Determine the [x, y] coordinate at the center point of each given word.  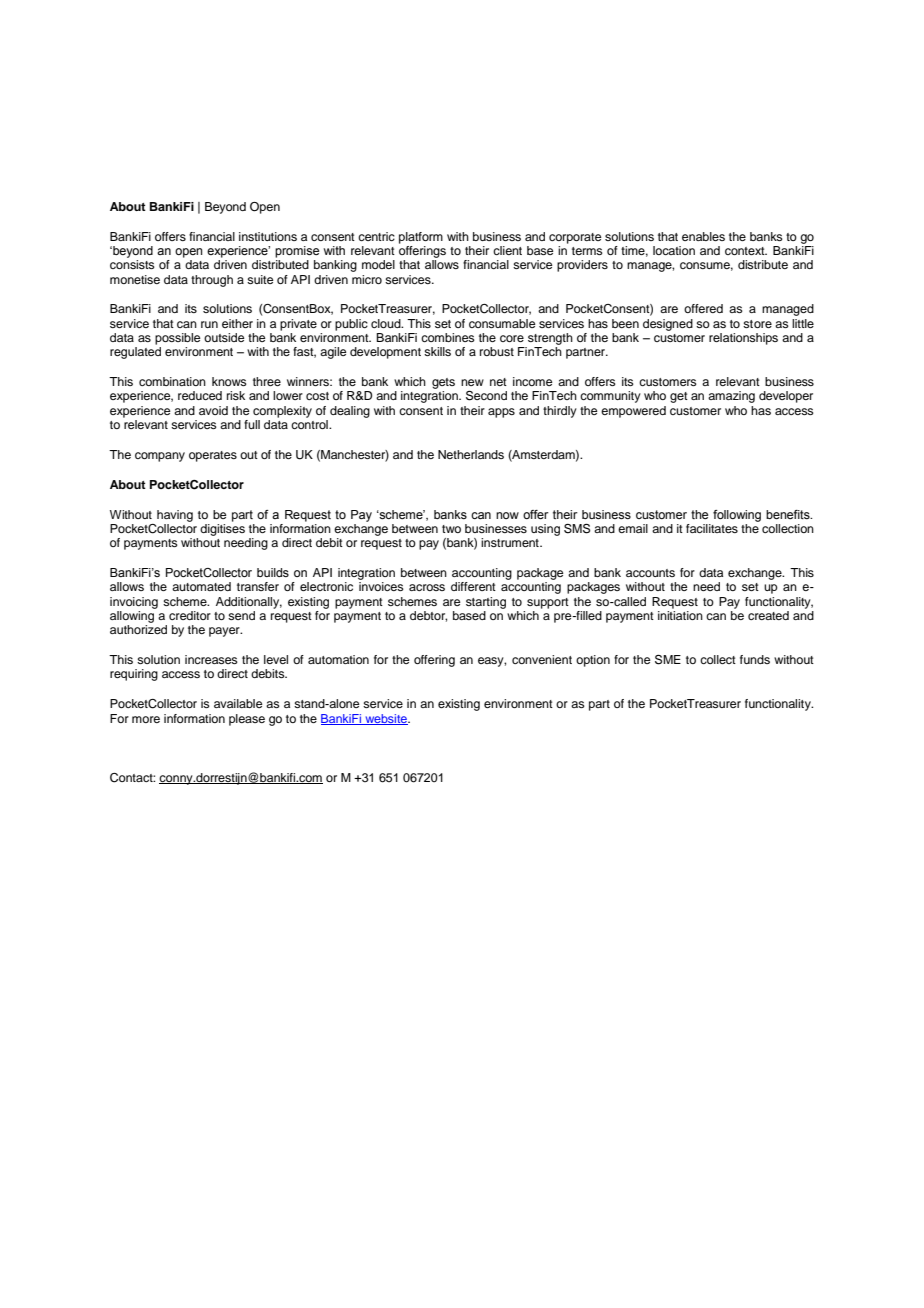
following [737, 516]
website [386, 719]
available [238, 703]
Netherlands [471, 454]
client [507, 250]
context [746, 251]
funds [755, 659]
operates [213, 456]
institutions [268, 236]
